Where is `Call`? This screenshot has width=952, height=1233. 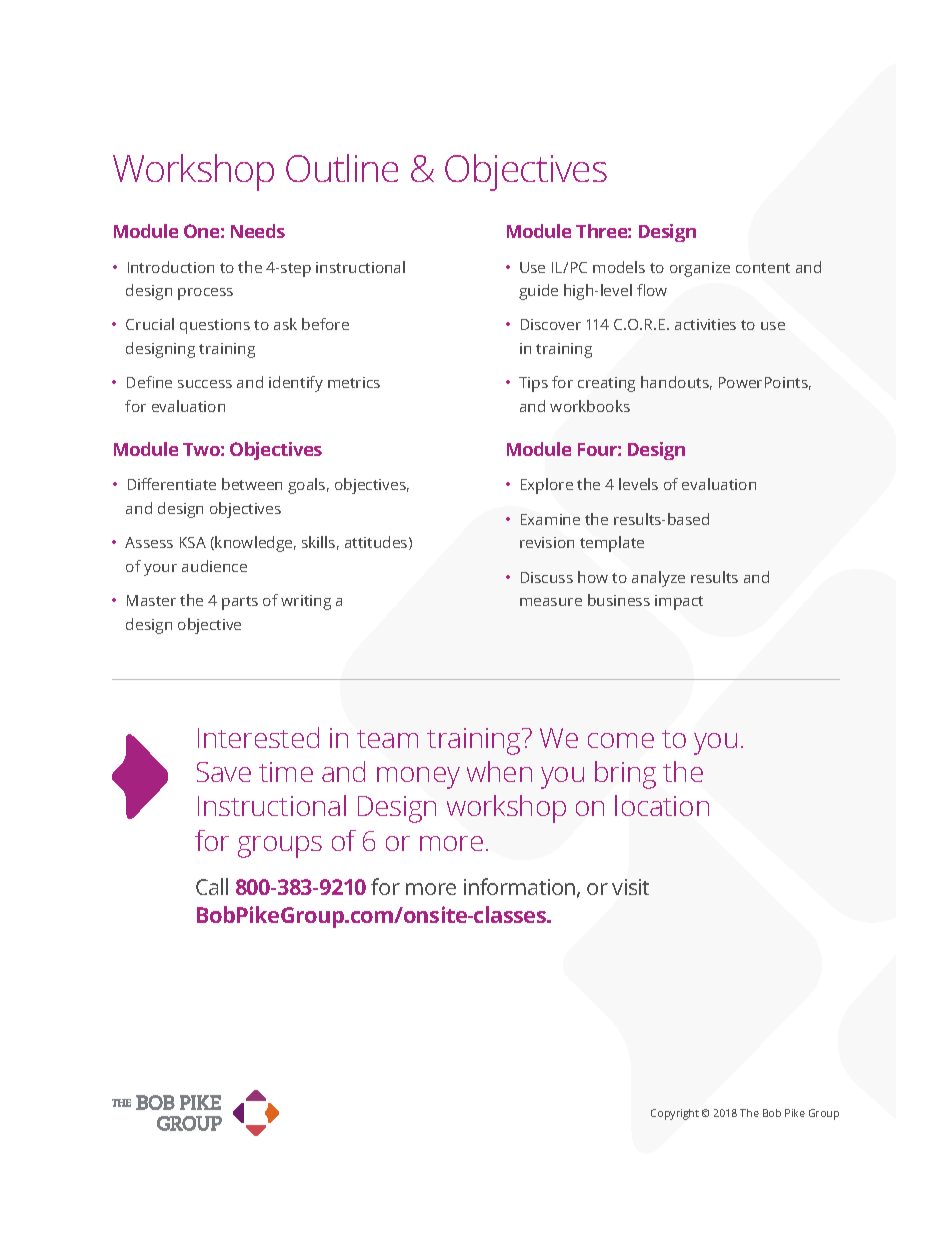
Call is located at coordinates (212, 886).
